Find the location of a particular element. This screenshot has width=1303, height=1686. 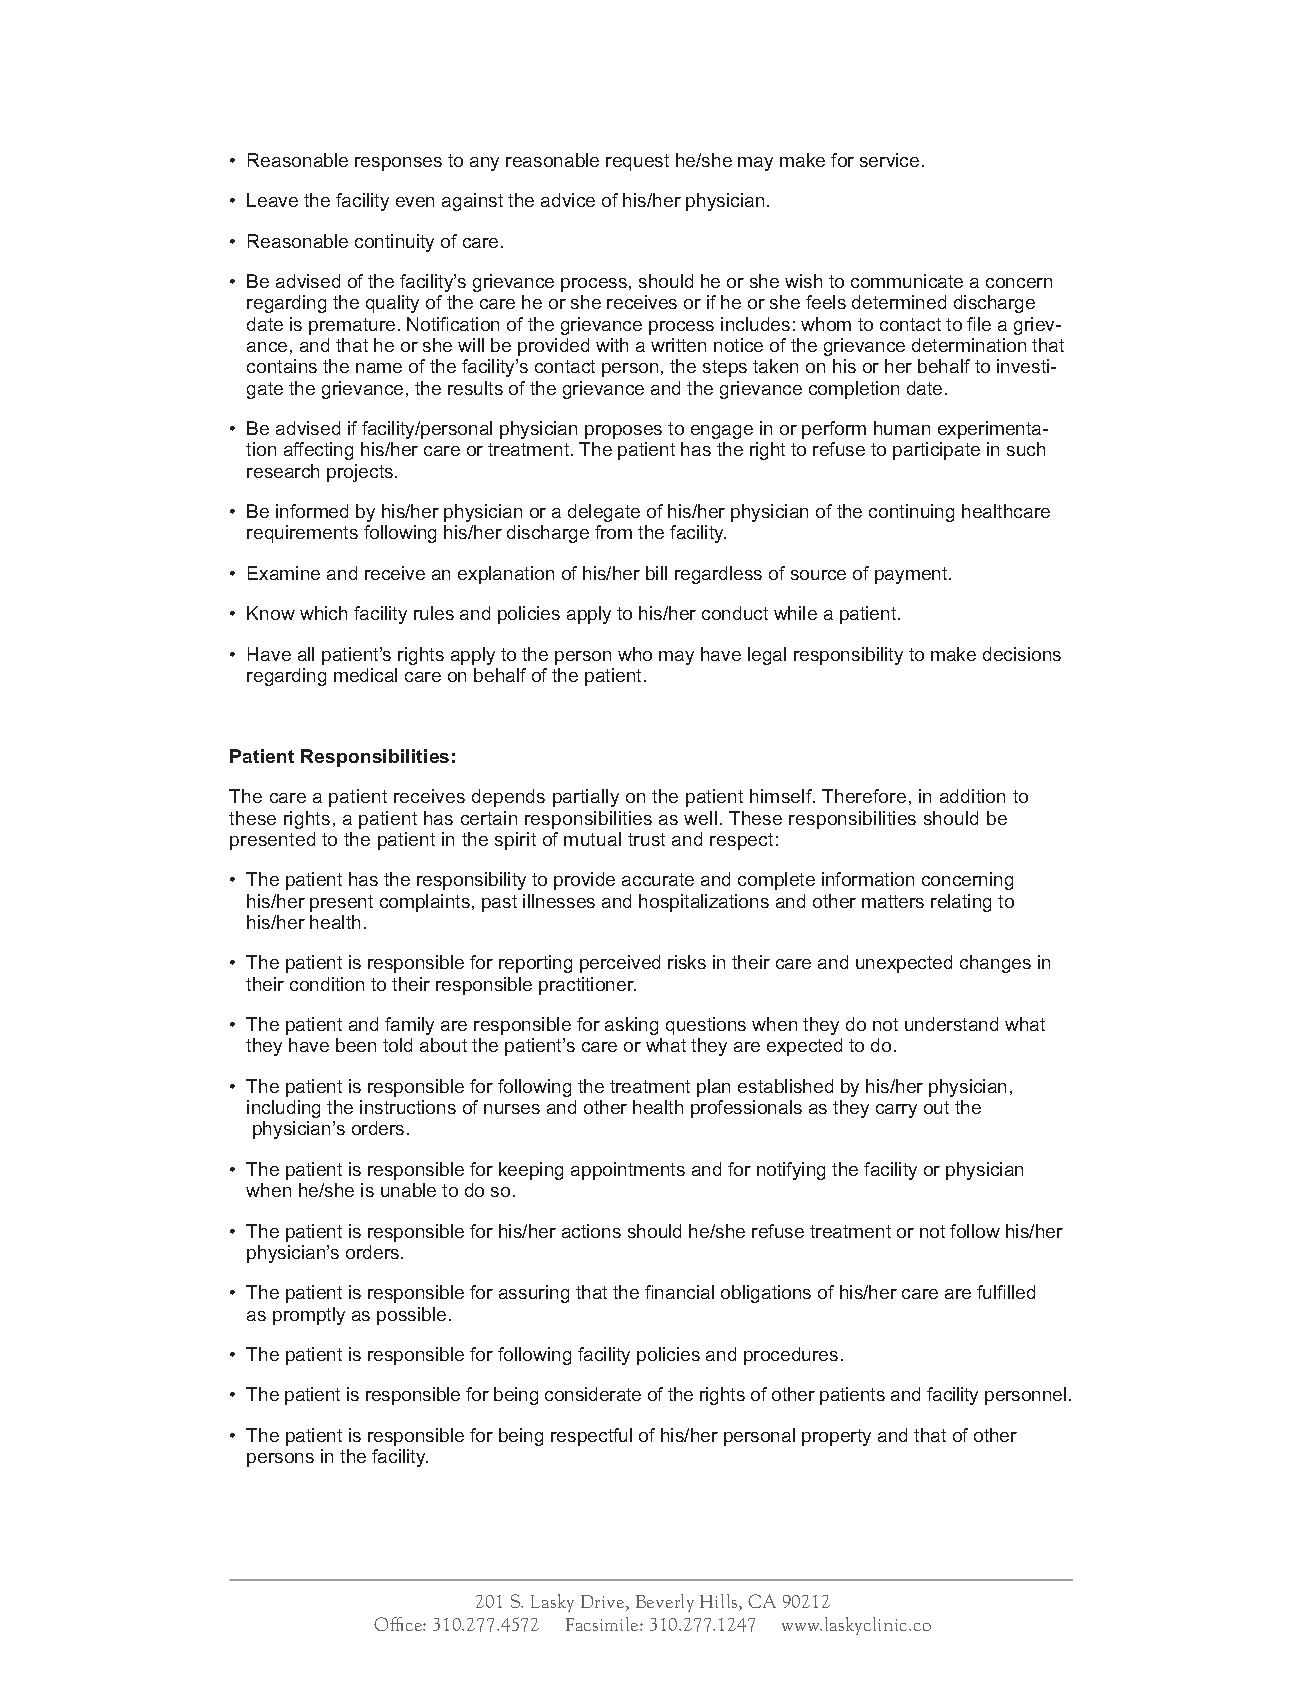

been is located at coordinates (356, 1045).
